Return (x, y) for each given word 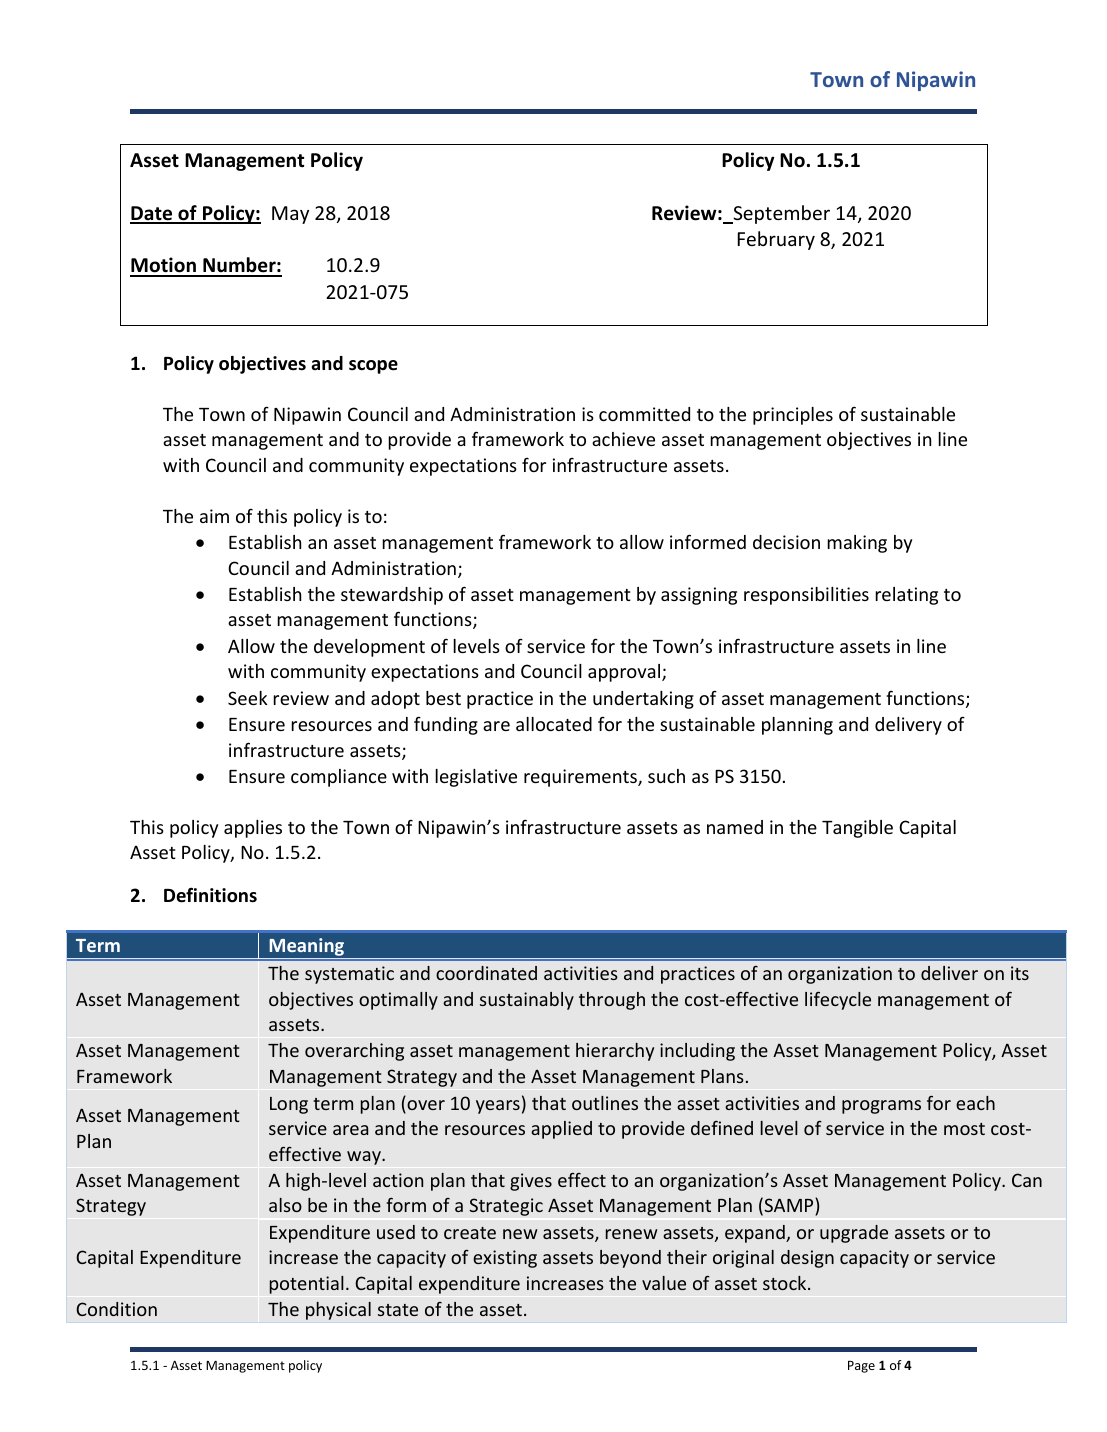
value (664, 1283)
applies (253, 829)
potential (307, 1285)
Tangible (857, 829)
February (776, 240)
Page (861, 1367)
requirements (581, 778)
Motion (164, 266)
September (780, 214)
